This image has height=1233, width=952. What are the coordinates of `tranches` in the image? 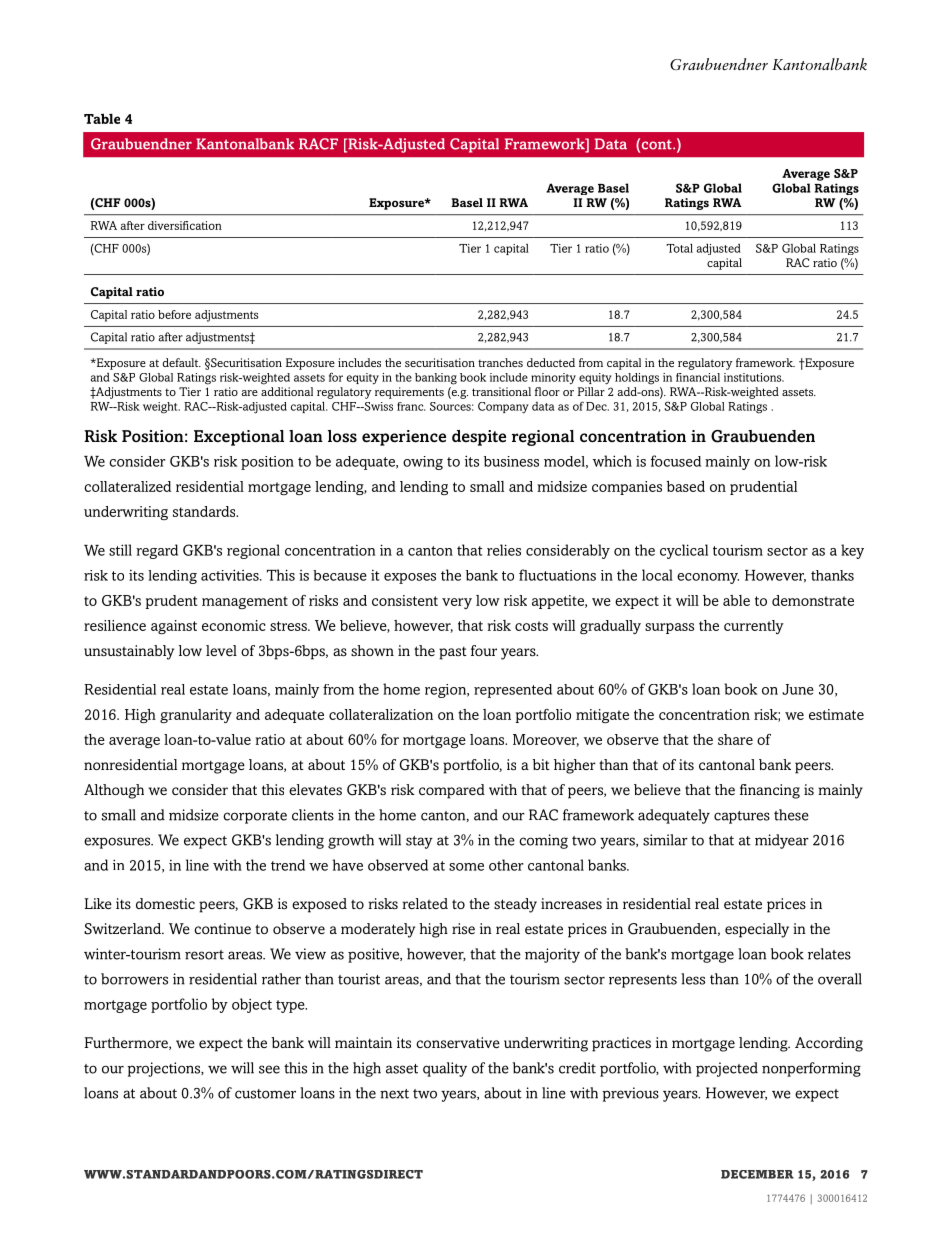 It's located at (500, 362).
